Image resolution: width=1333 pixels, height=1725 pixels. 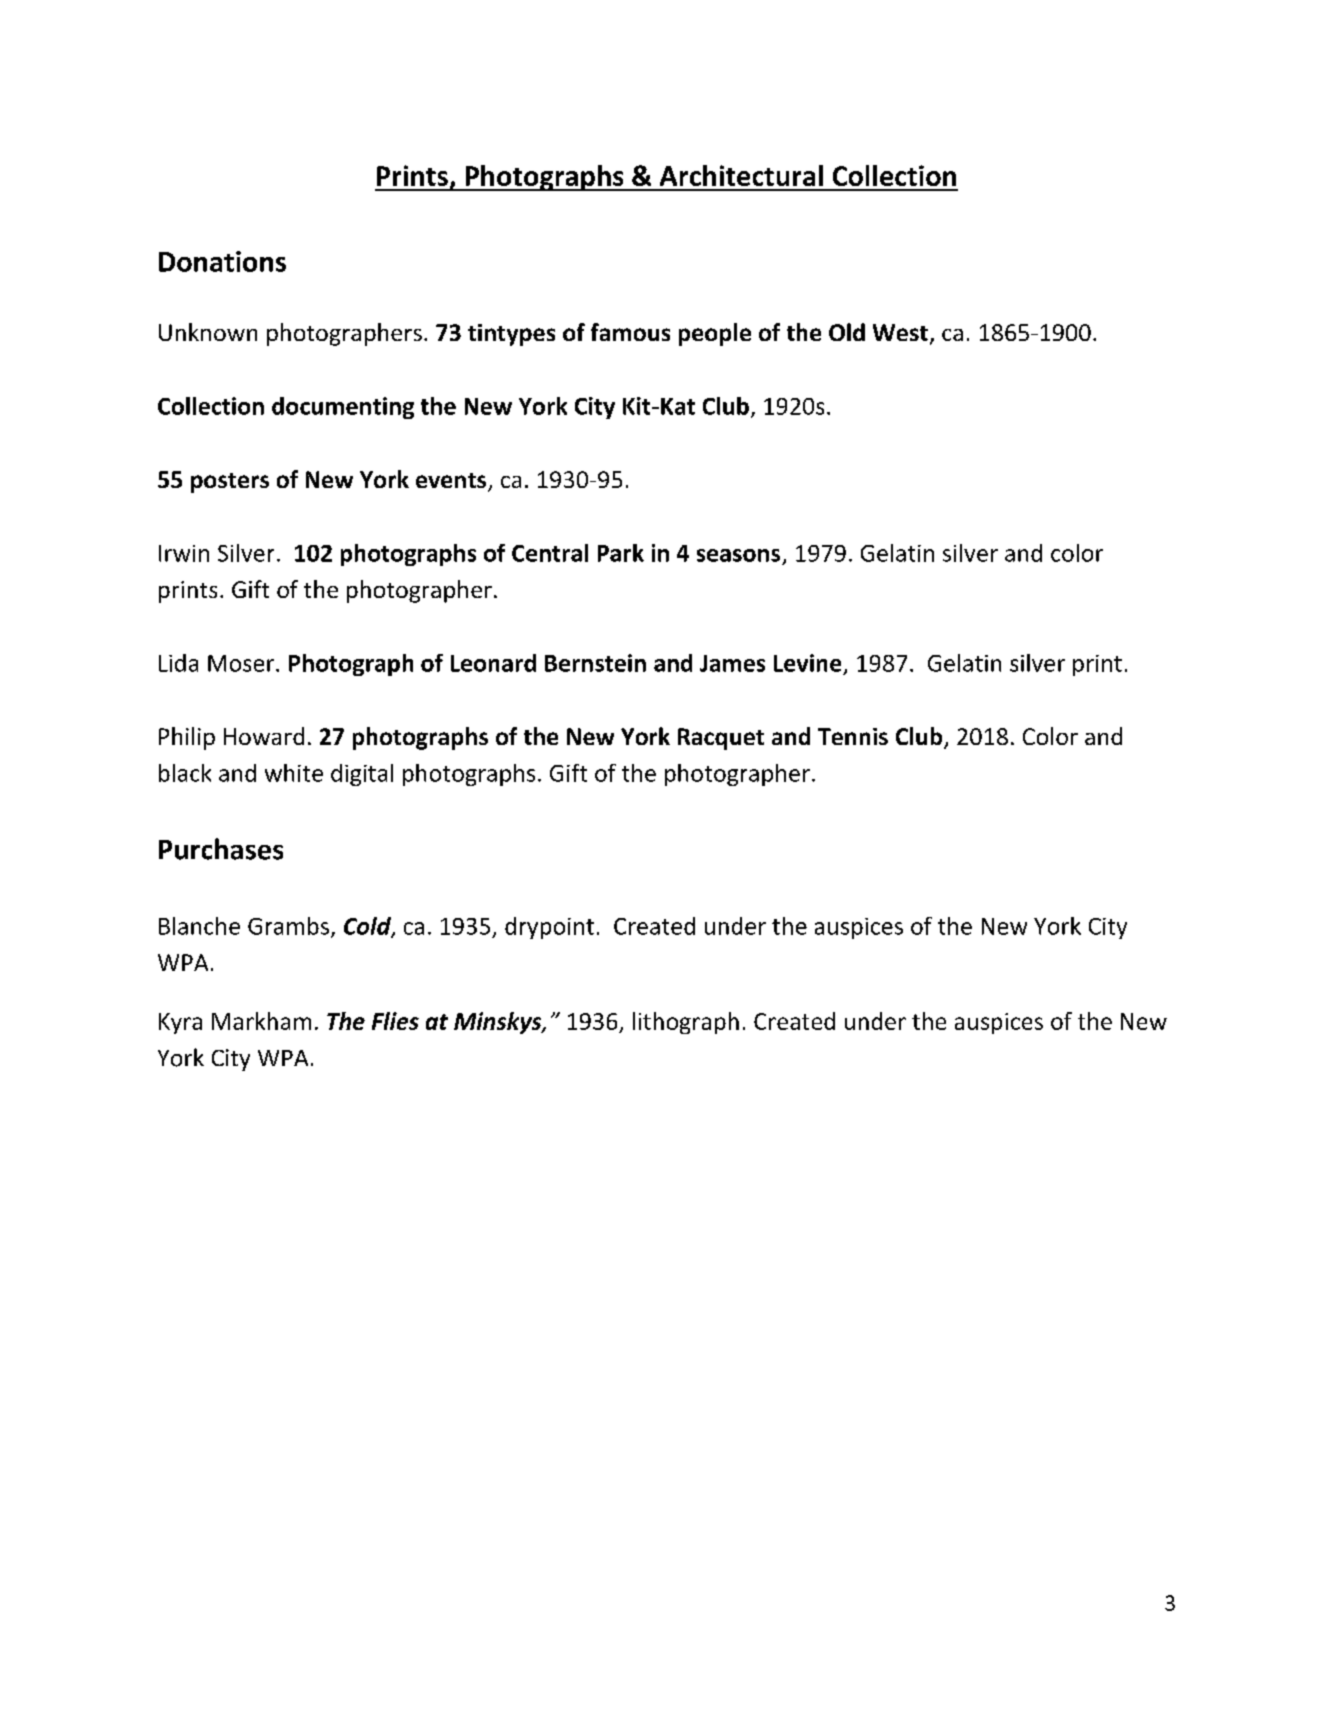 I want to click on Leonard, so click(x=493, y=663).
